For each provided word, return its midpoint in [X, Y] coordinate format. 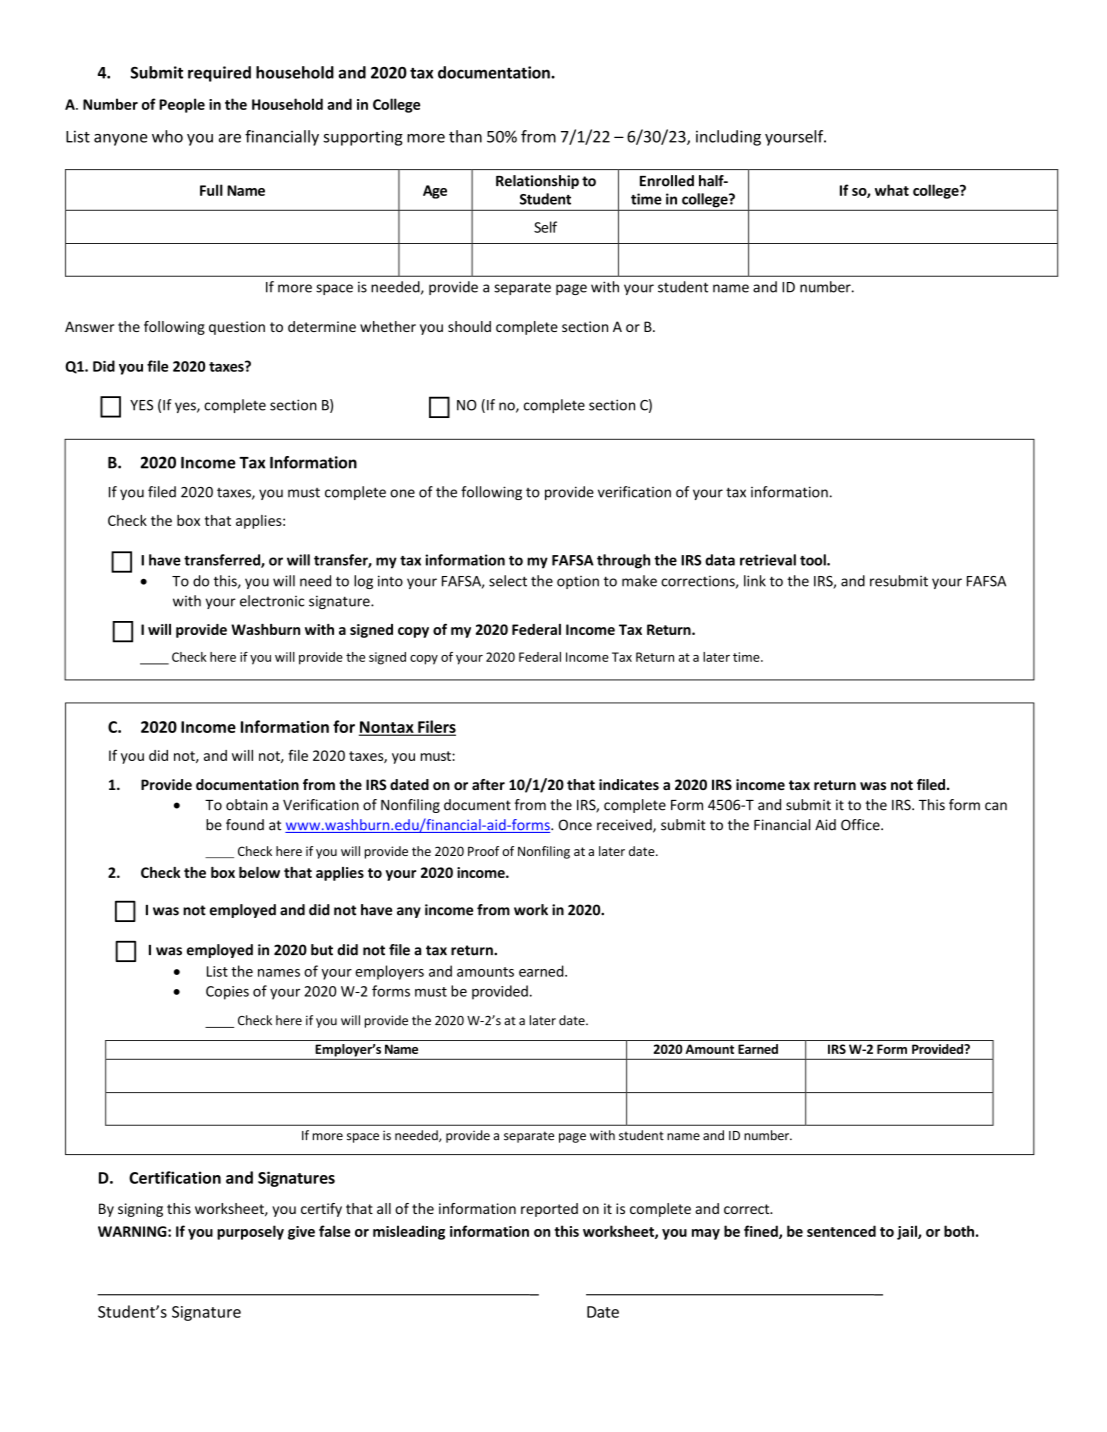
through [623, 561]
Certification [175, 1177]
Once [575, 825]
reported [549, 1210]
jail [908, 1232]
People [182, 105]
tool [814, 560]
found [245, 825]
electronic [272, 601]
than [465, 136]
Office [861, 825]
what [892, 190]
